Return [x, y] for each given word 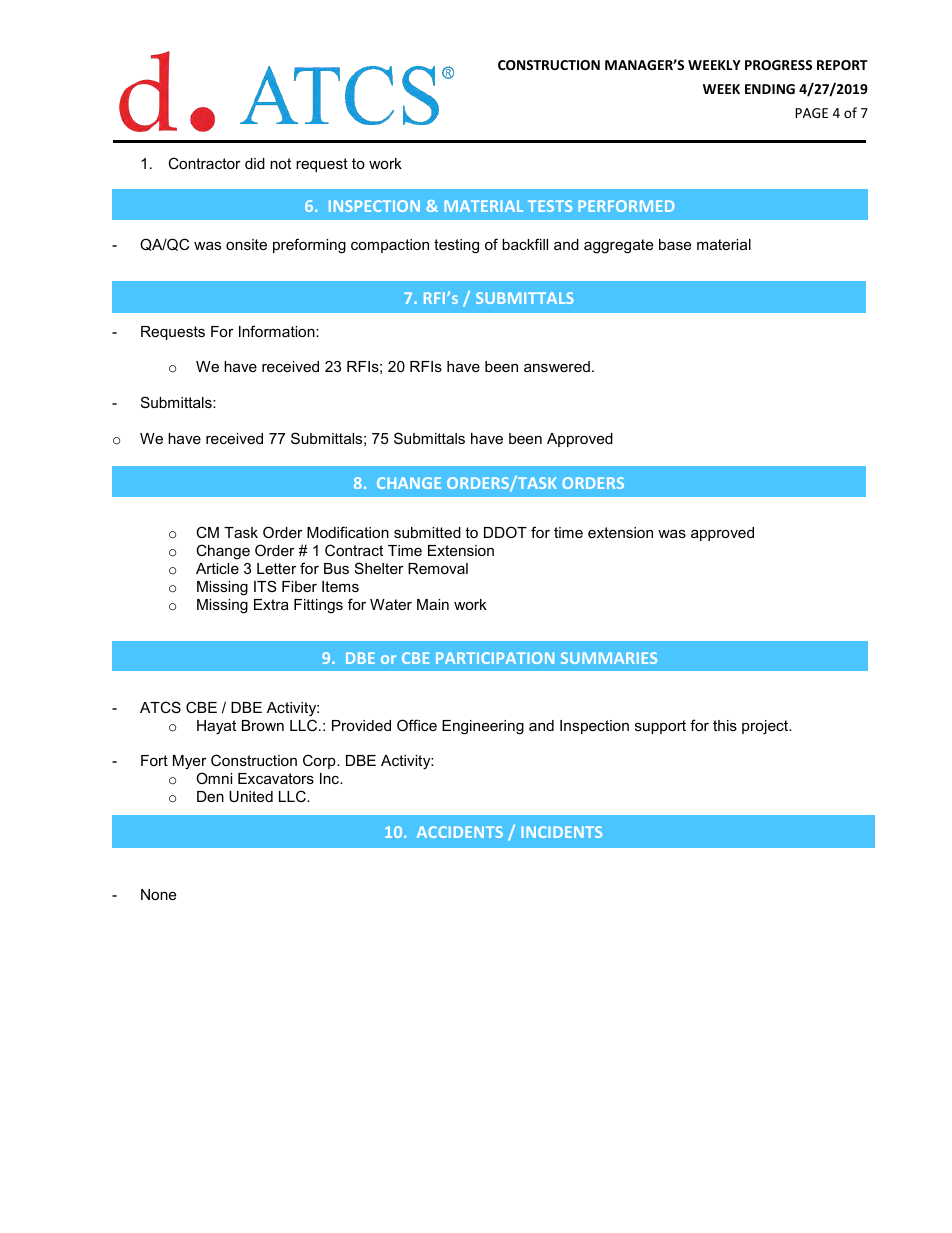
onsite [246, 244]
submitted [427, 532]
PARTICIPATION [495, 658]
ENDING [770, 89]
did [255, 163]
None [158, 894]
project [766, 727]
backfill [525, 244]
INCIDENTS [561, 832]
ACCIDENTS [460, 832]
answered [557, 366]
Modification [348, 532]
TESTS [550, 206]
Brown [263, 725]
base [675, 244]
